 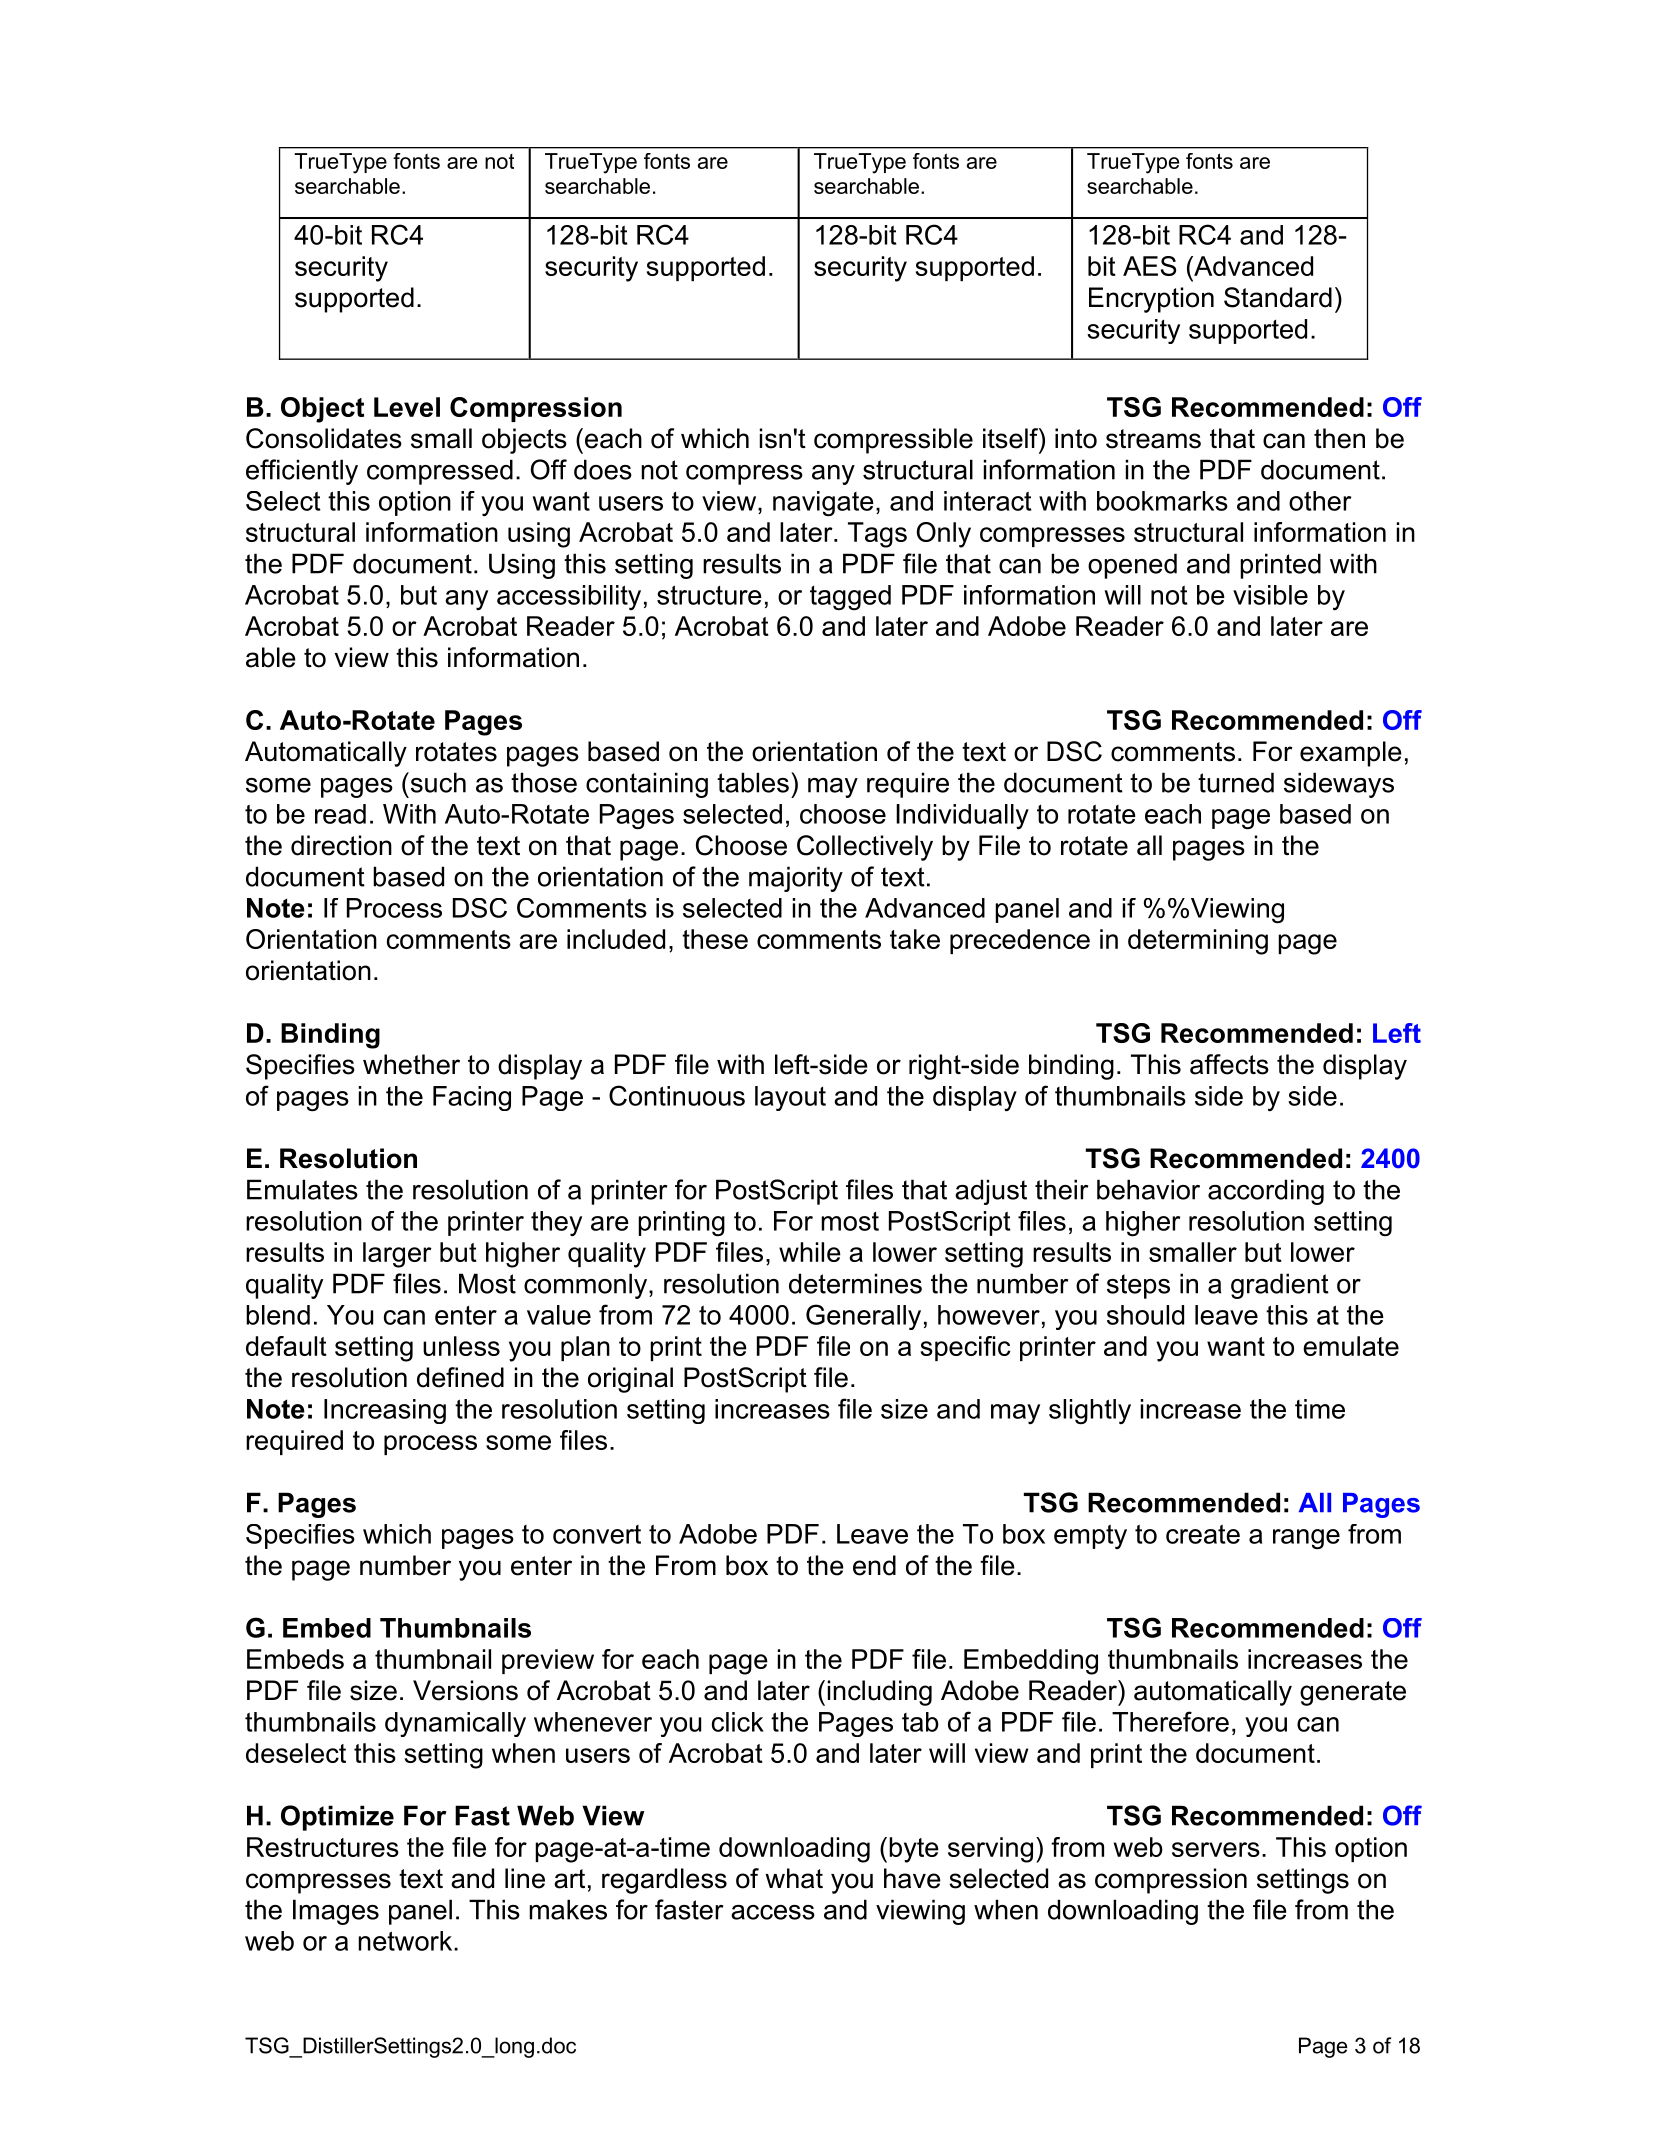 What do you see at coordinates (1236, 782) in the screenshot?
I see `turned` at bounding box center [1236, 782].
